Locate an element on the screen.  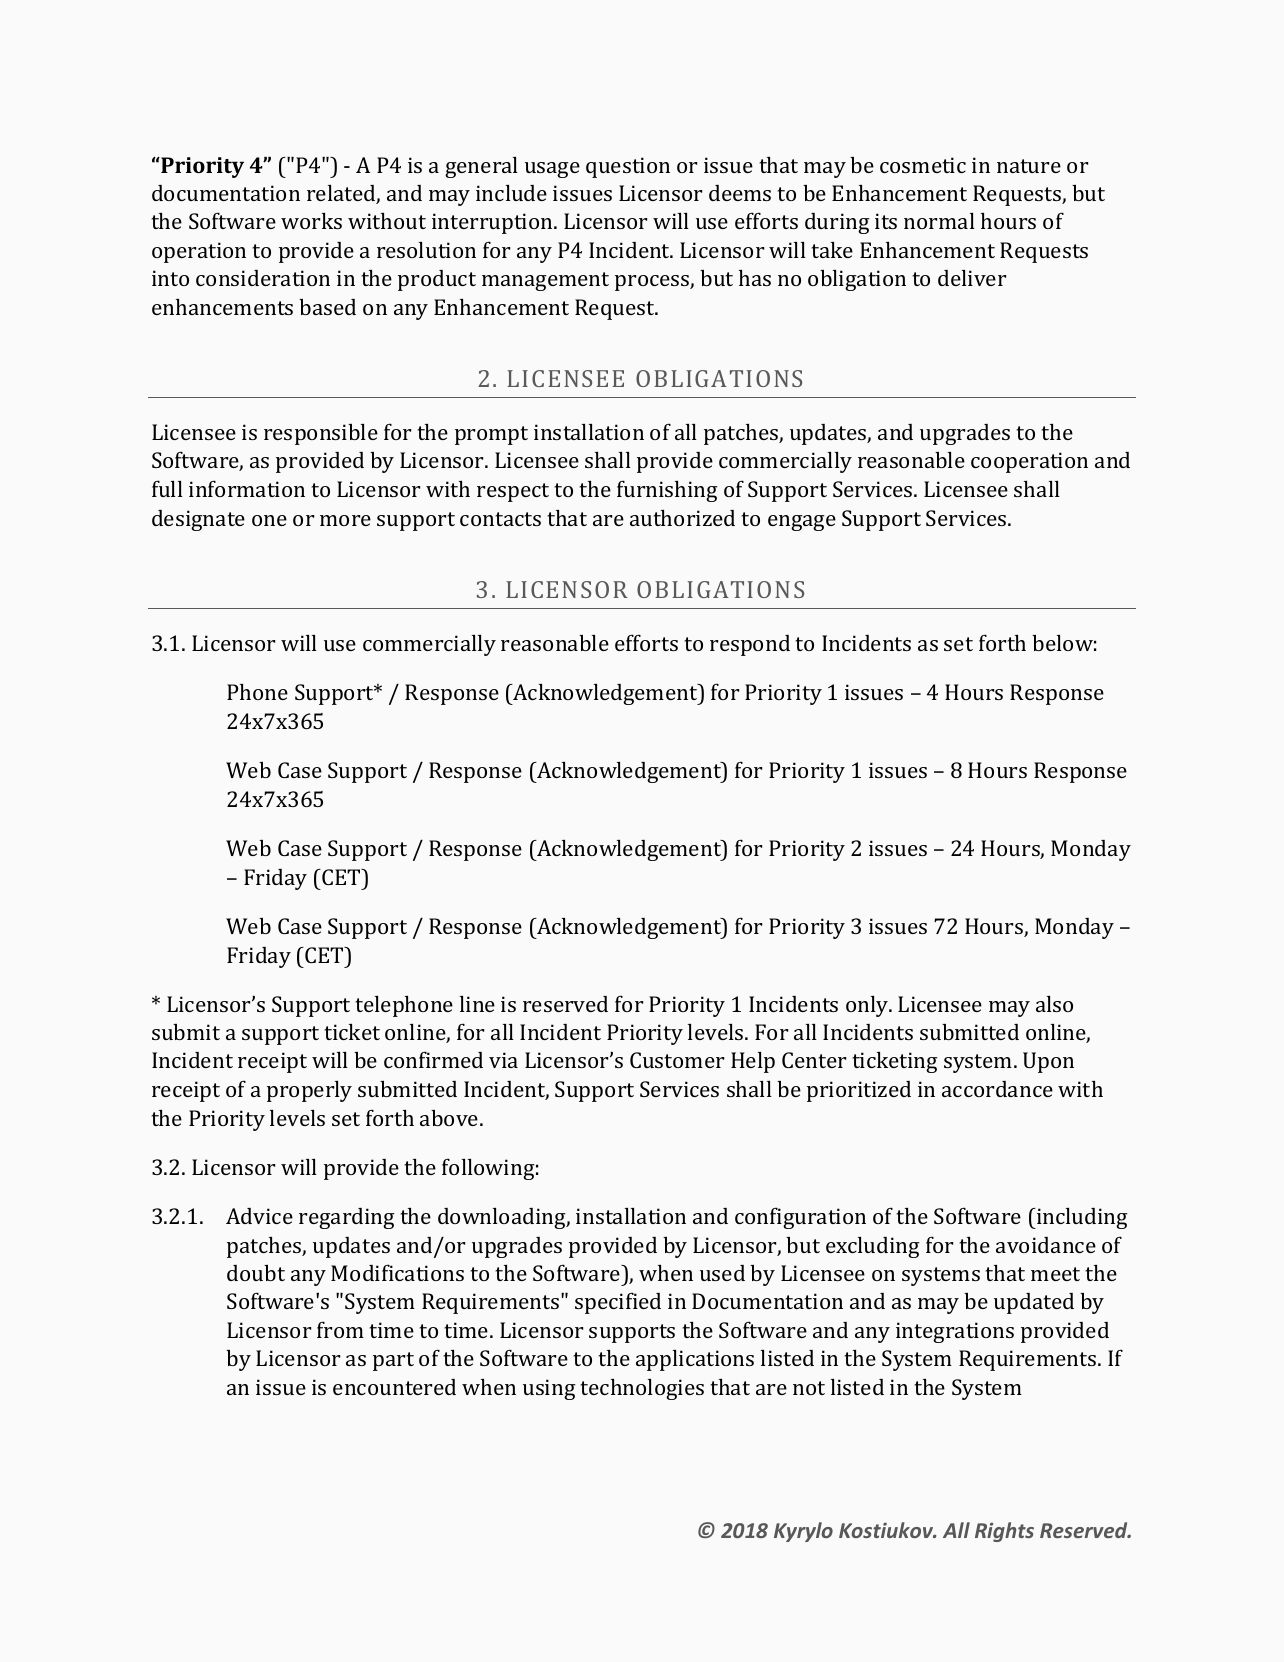
encountered is located at coordinates (394, 1387).
